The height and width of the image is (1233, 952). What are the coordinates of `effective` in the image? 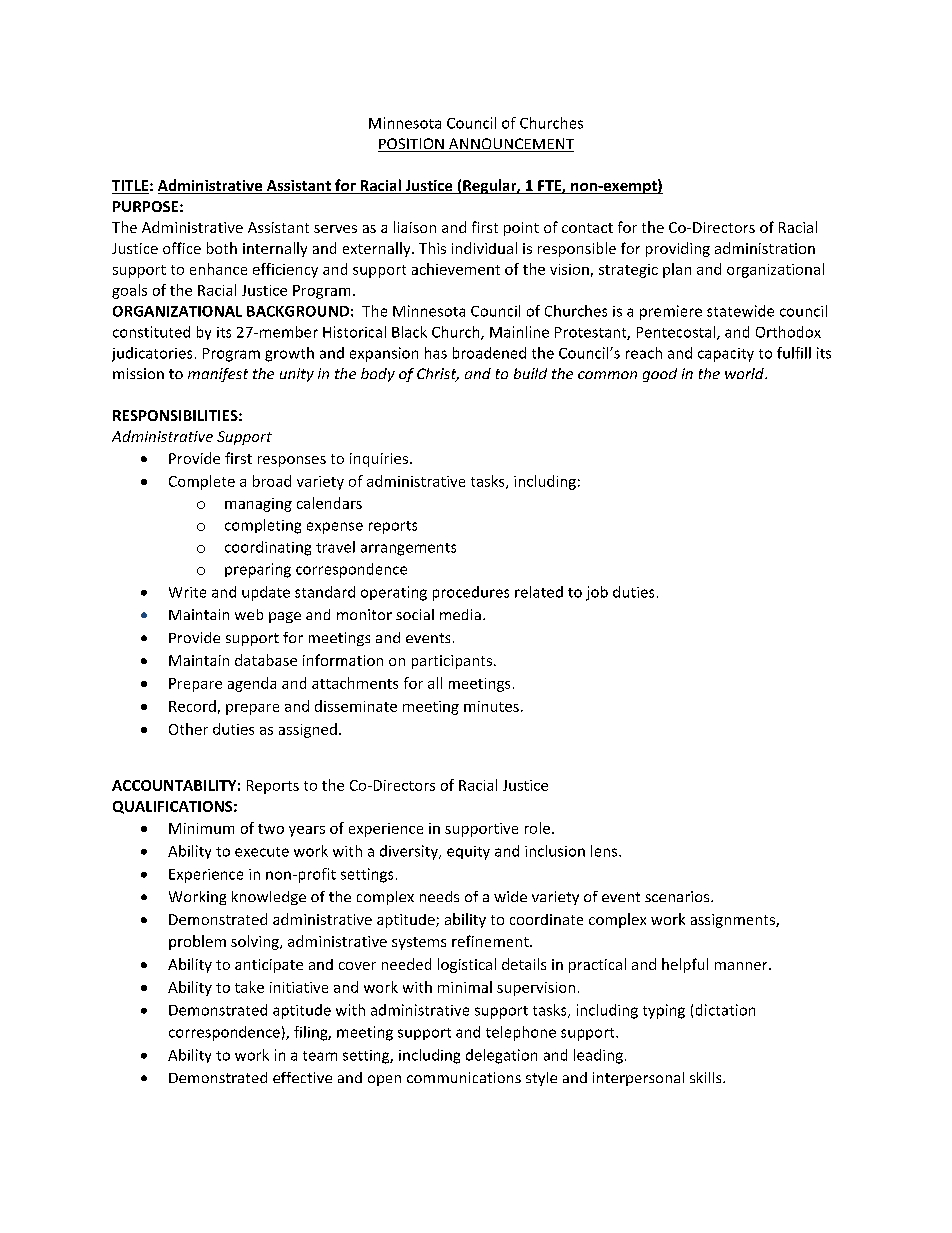 It's located at (302, 1077).
